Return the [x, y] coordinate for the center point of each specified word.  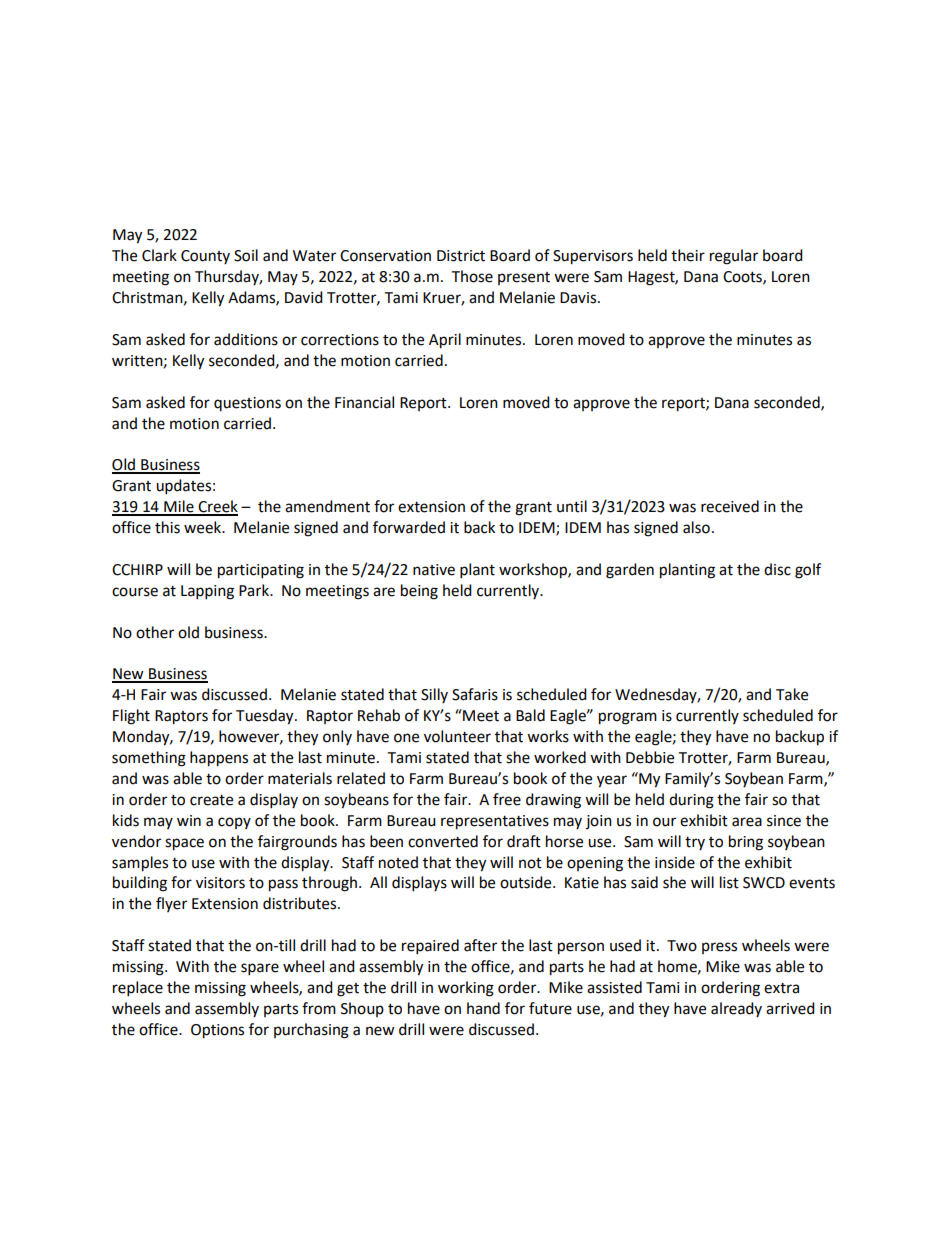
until [572, 506]
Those [472, 276]
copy [234, 823]
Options [217, 1031]
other [155, 632]
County [205, 257]
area [747, 822]
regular [734, 257]
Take [792, 694]
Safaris [475, 694]
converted [443, 841]
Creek [217, 507]
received [730, 506]
